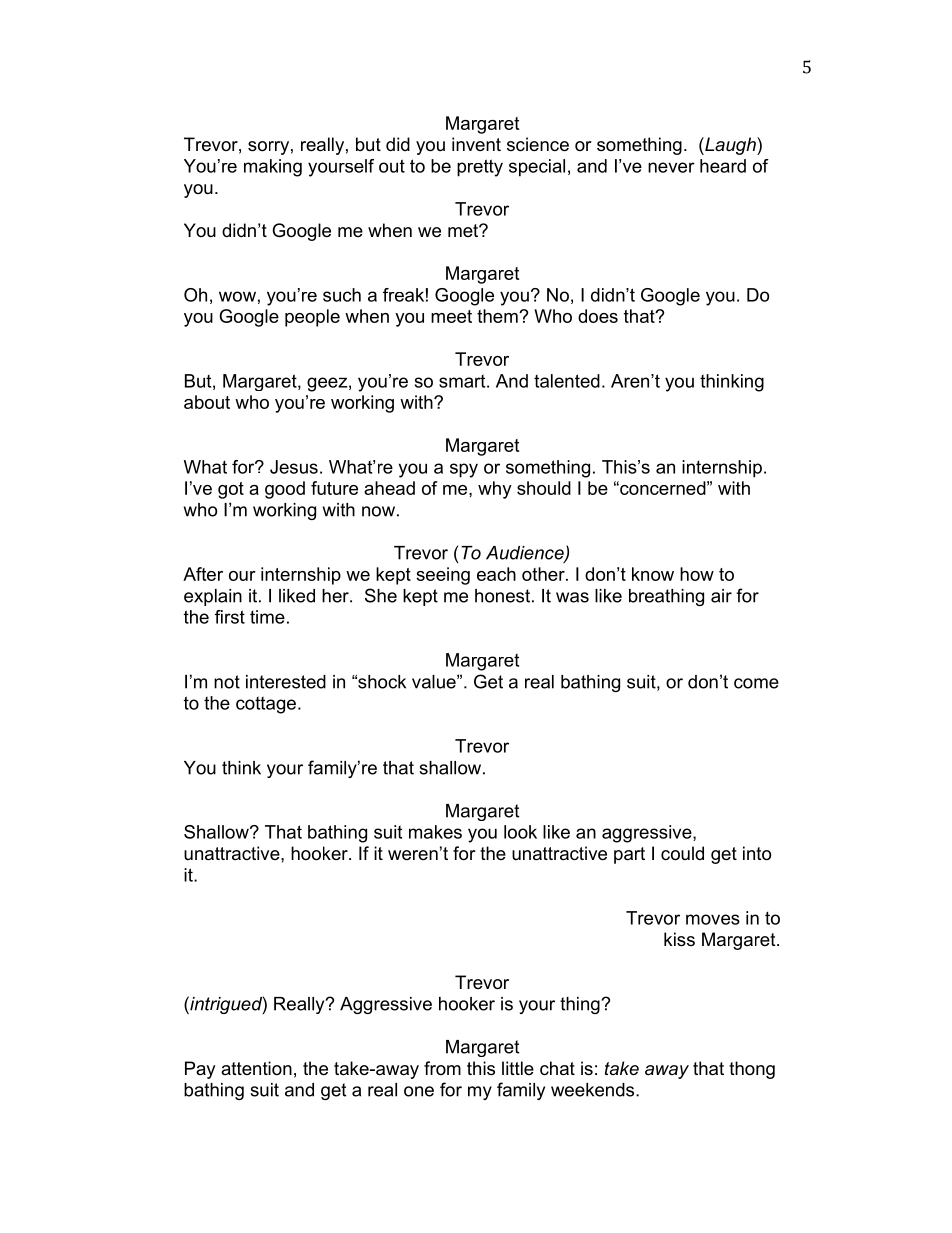 The height and width of the screenshot is (1233, 952). I want to click on time, so click(267, 617).
